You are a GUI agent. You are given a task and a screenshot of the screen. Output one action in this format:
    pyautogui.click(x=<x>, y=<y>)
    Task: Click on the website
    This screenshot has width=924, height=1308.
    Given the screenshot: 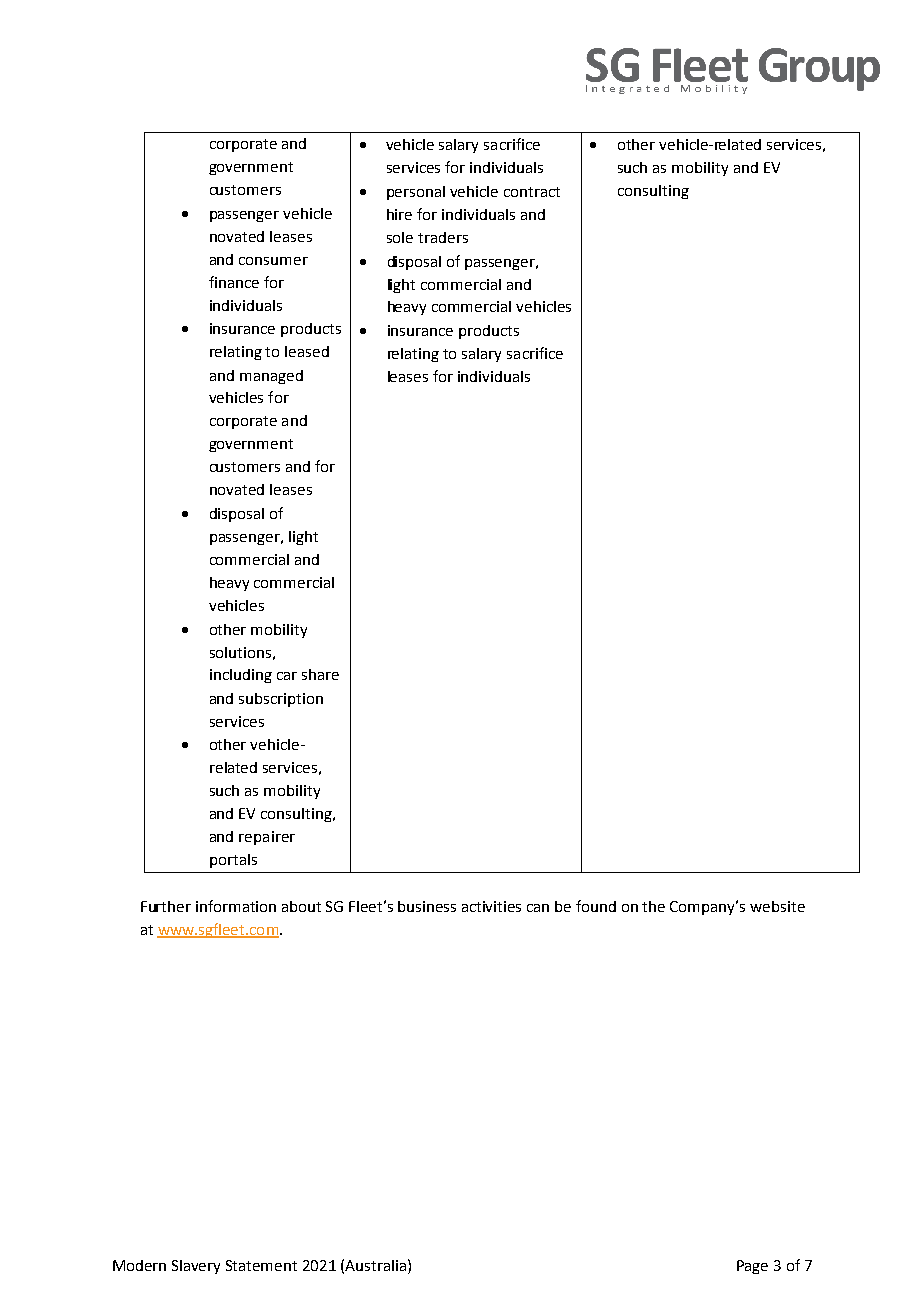 What is the action you would take?
    pyautogui.click(x=777, y=906)
